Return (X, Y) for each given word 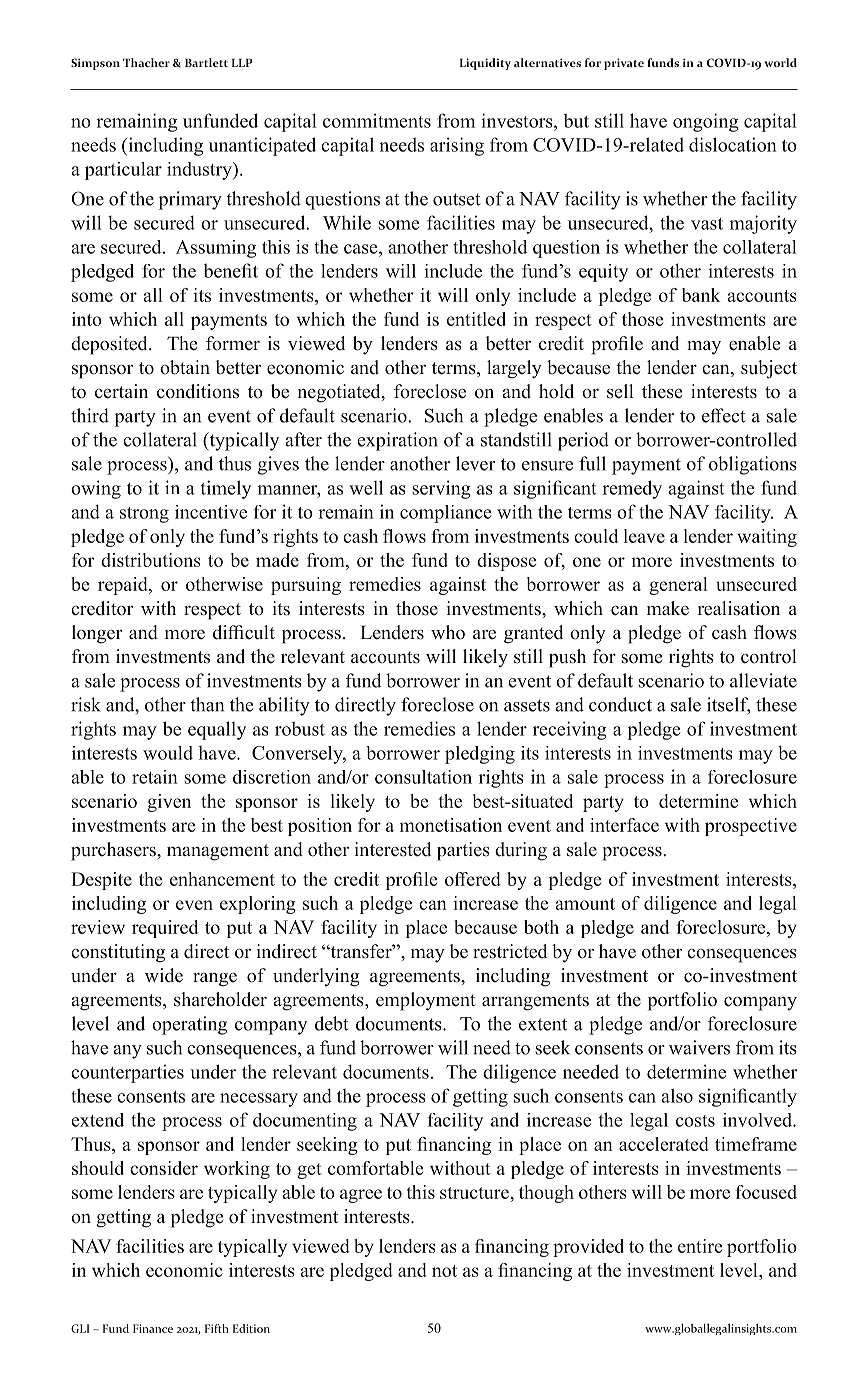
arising (457, 146)
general (678, 586)
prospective (751, 827)
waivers (699, 1047)
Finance (153, 1328)
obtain (185, 367)
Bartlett (206, 62)
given (169, 803)
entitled (476, 319)
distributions (151, 560)
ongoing (705, 122)
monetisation (450, 825)
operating (189, 1025)
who (448, 632)
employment (426, 1001)
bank (701, 295)
